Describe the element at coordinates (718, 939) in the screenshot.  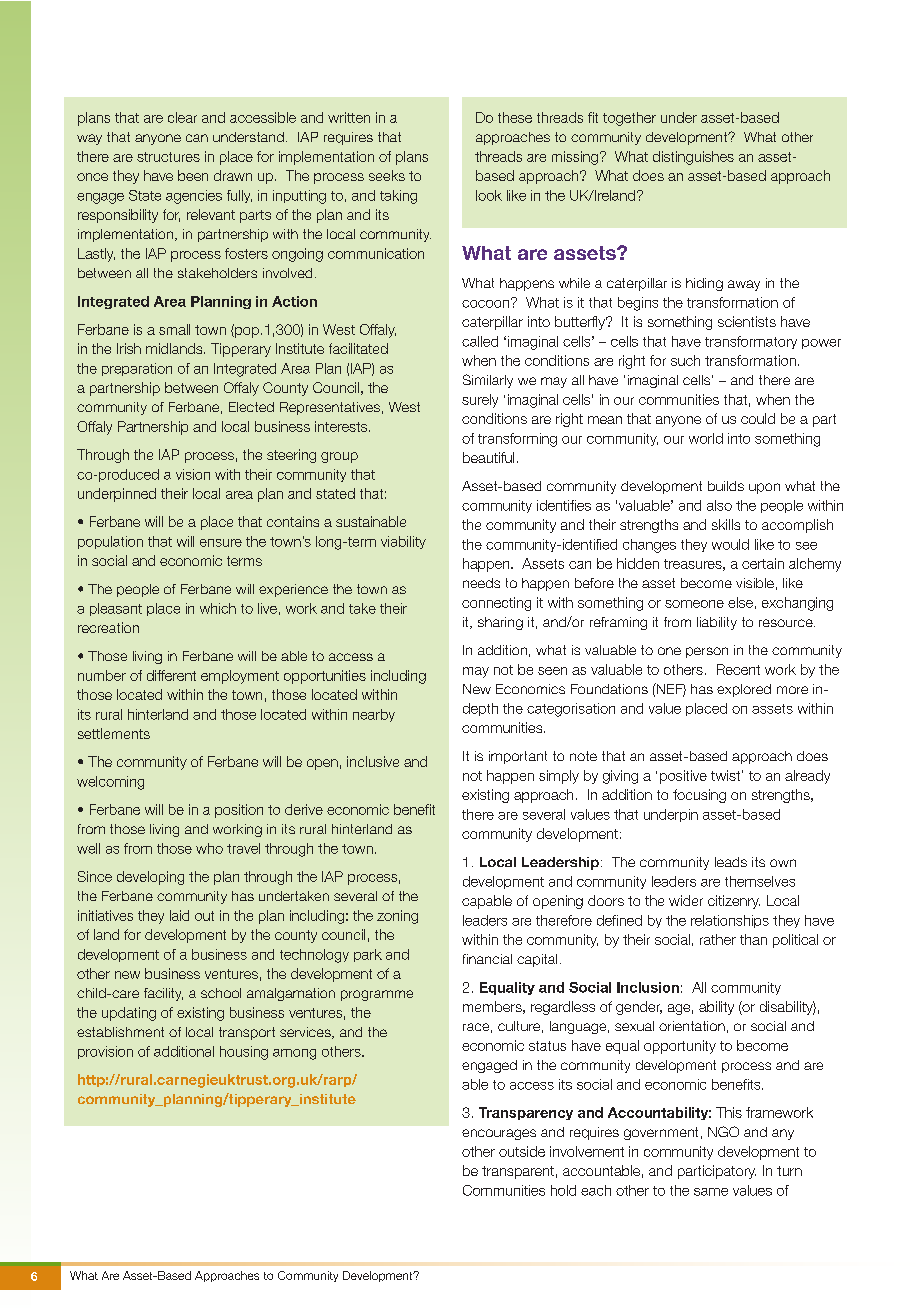
I see `rather` at that location.
